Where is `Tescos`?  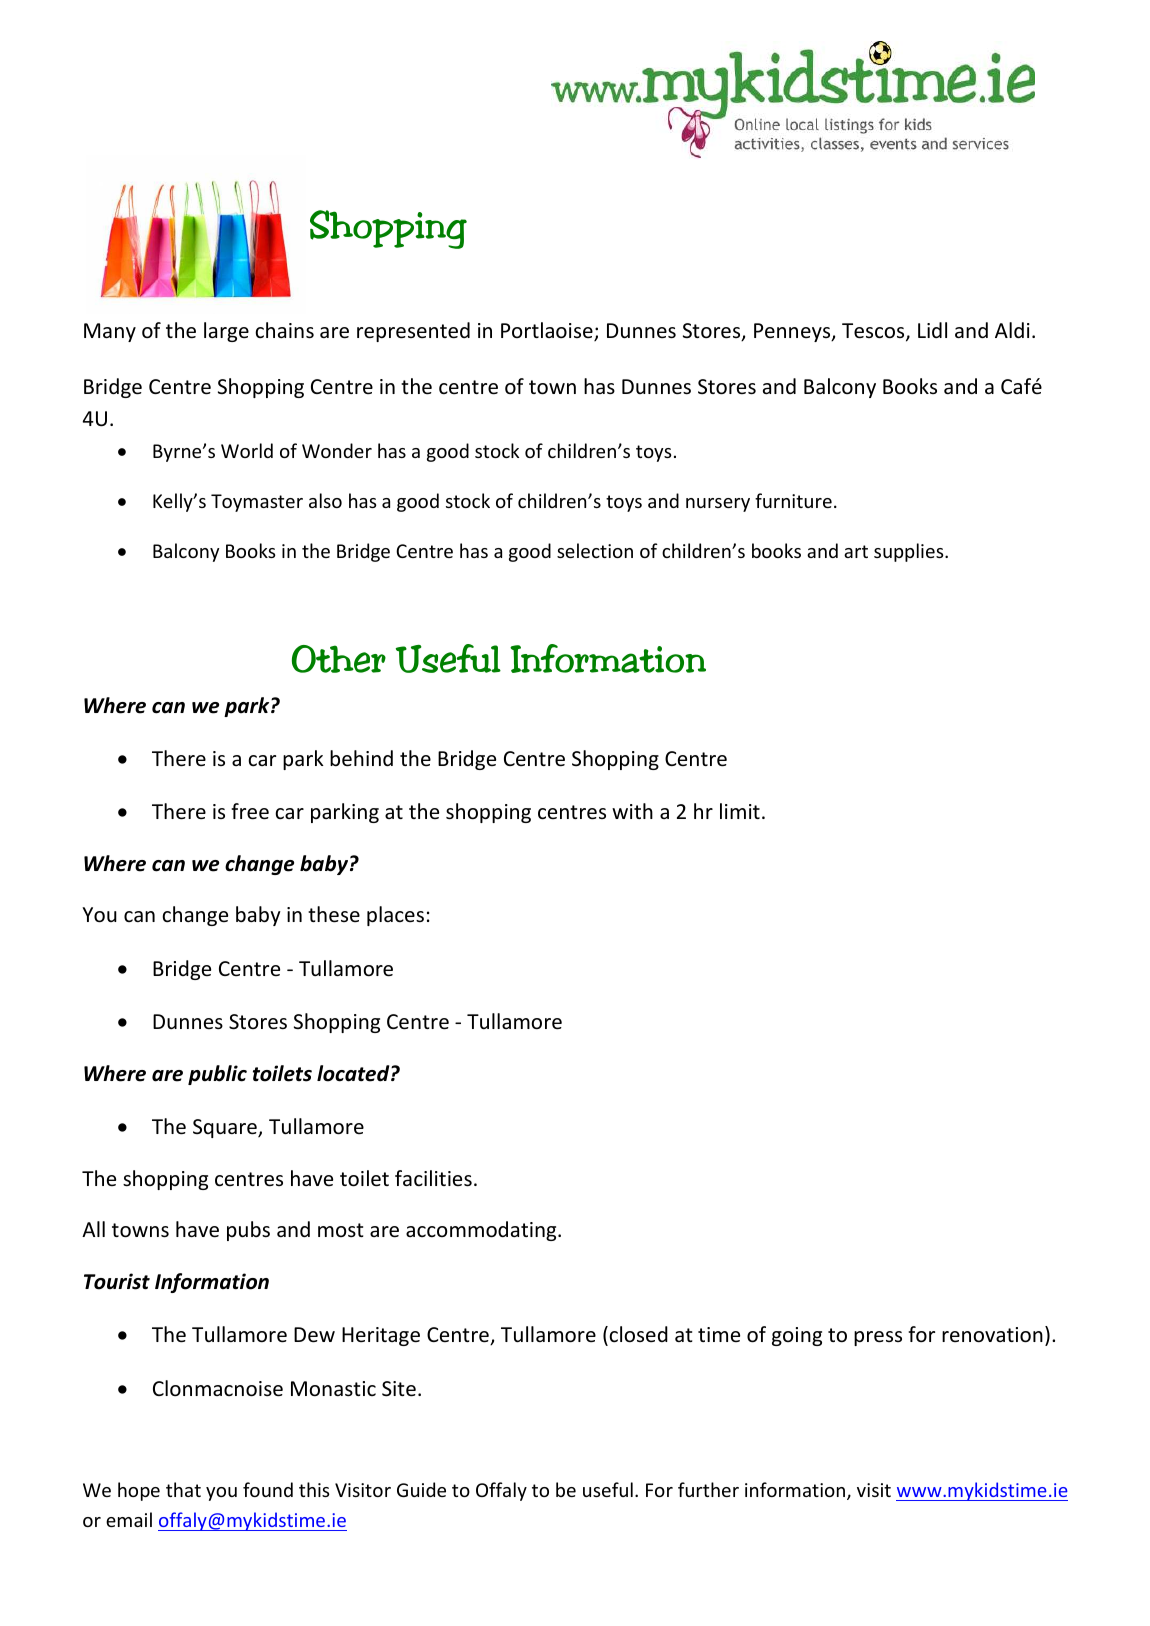
Tescos is located at coordinates (874, 332).
